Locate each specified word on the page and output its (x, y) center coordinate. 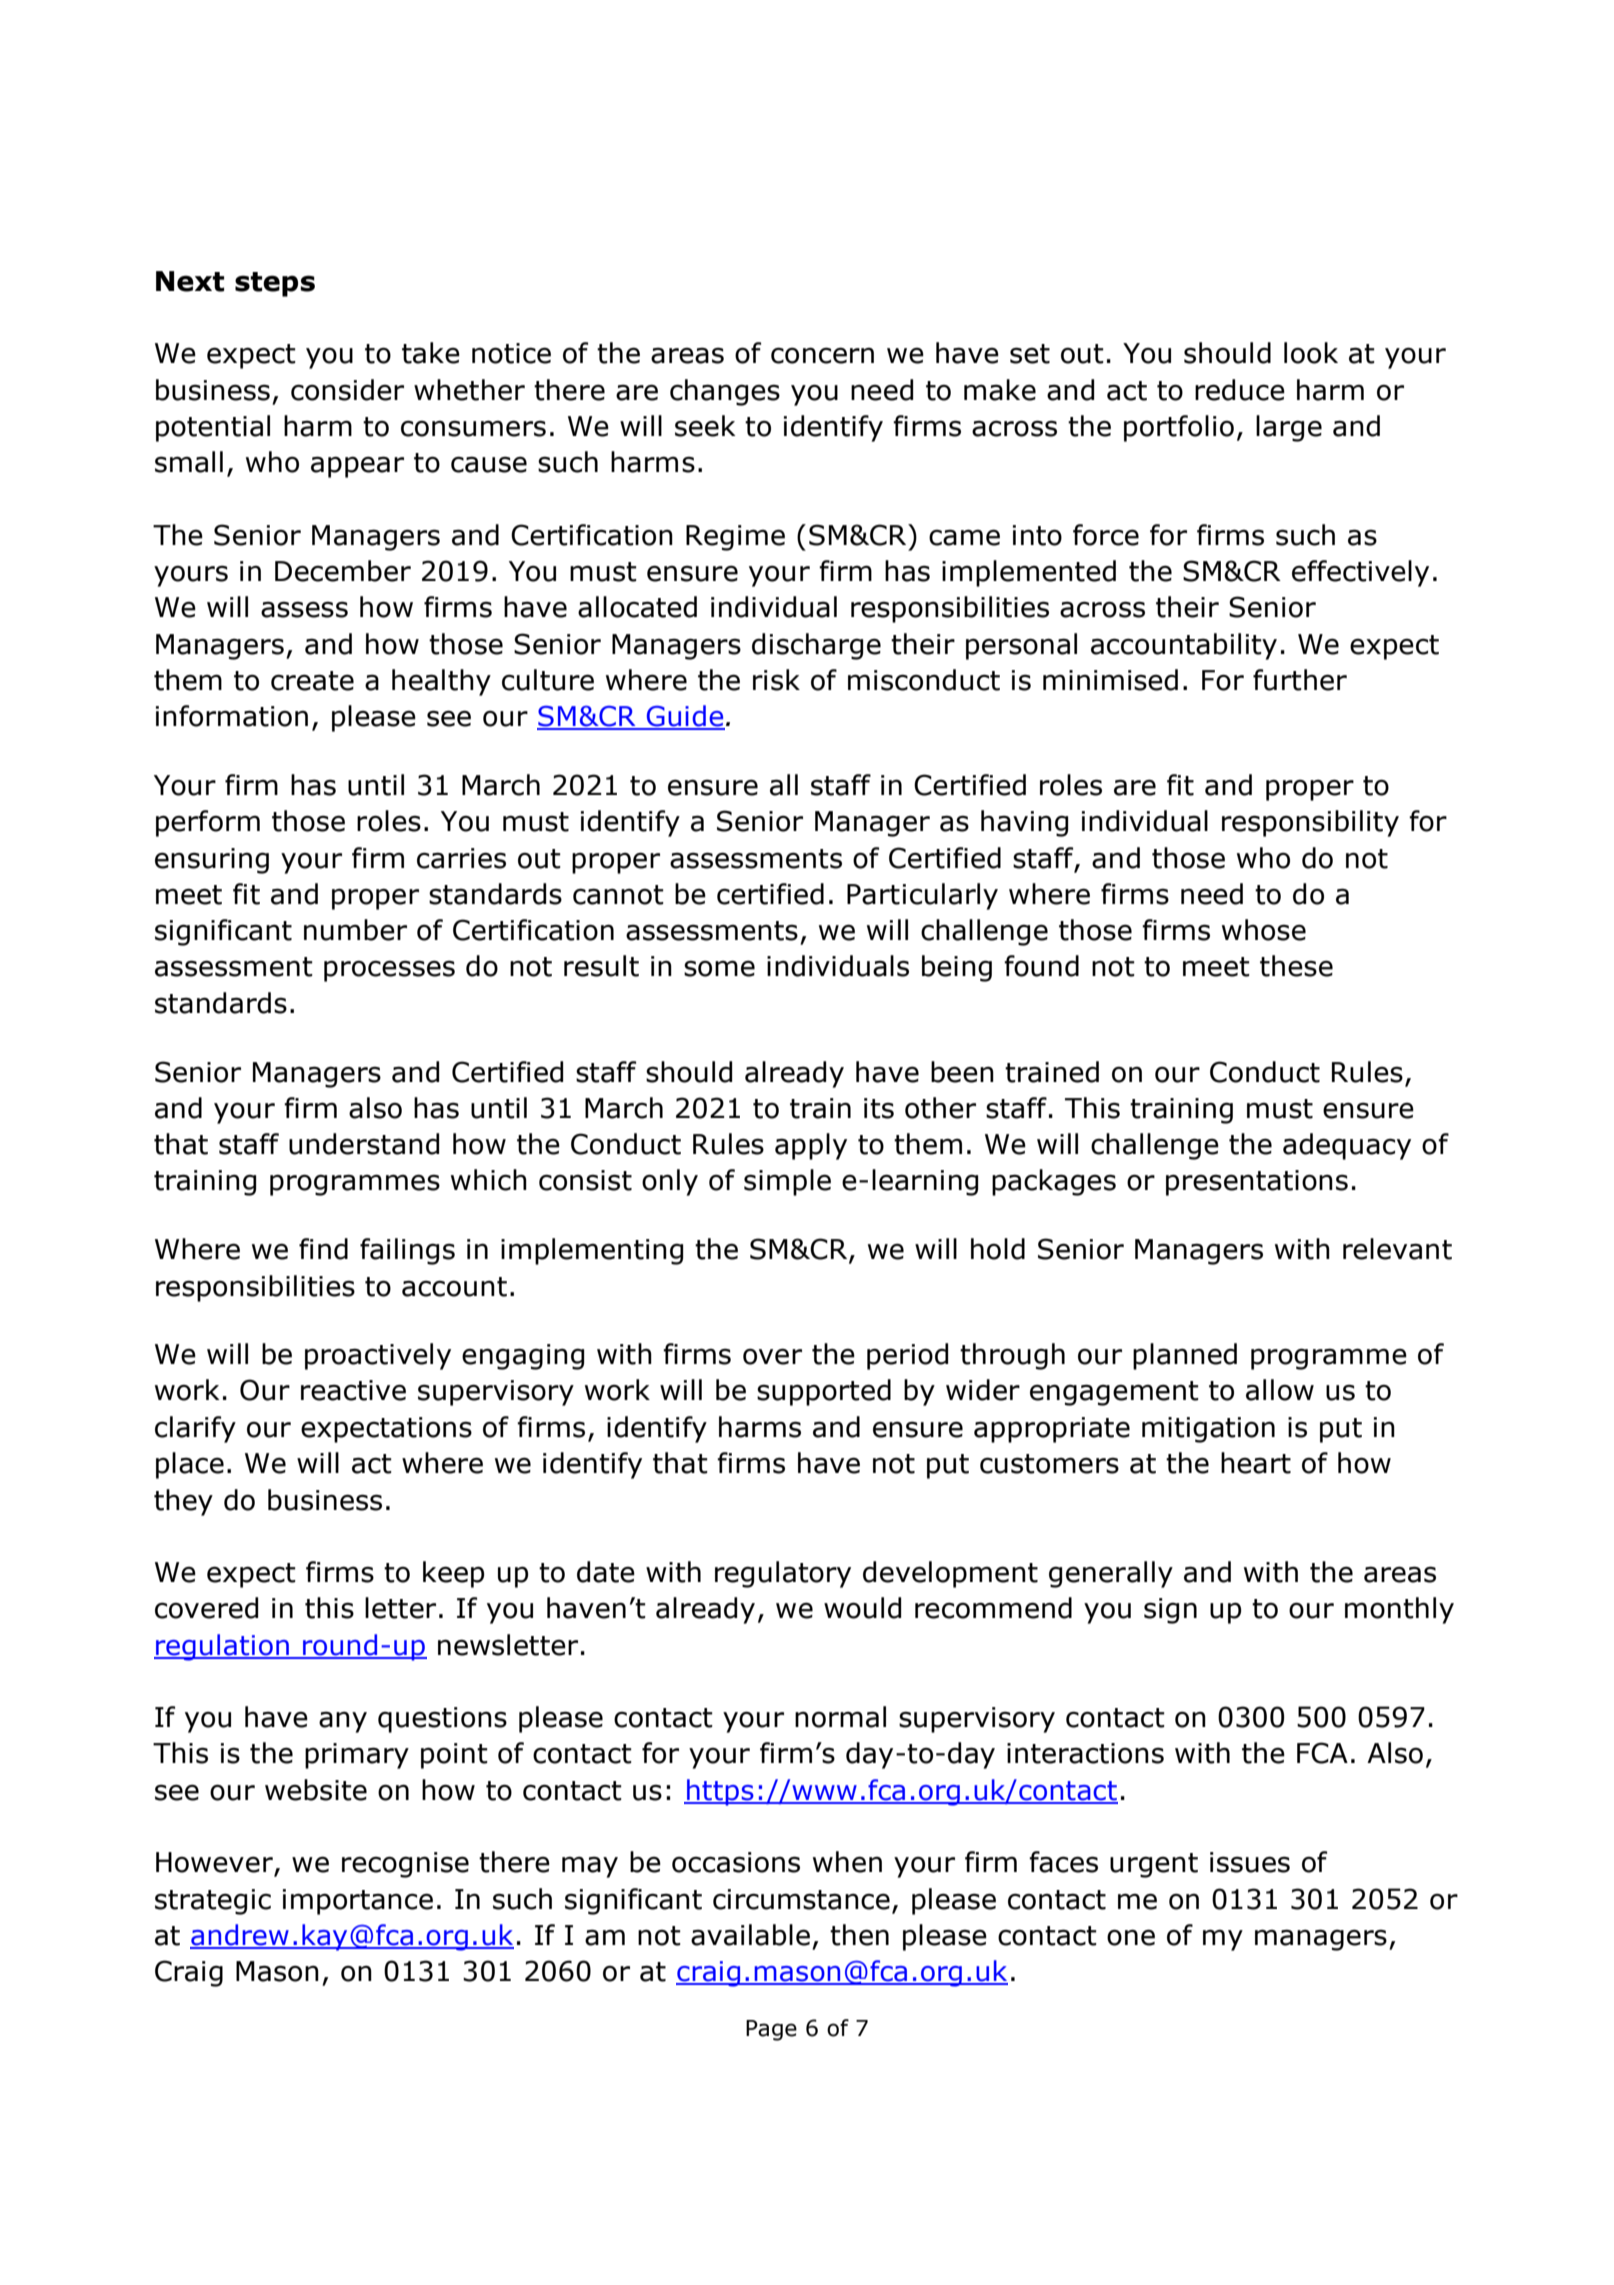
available (750, 1935)
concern (822, 355)
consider (347, 390)
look (1311, 353)
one (1131, 1937)
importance (358, 1902)
